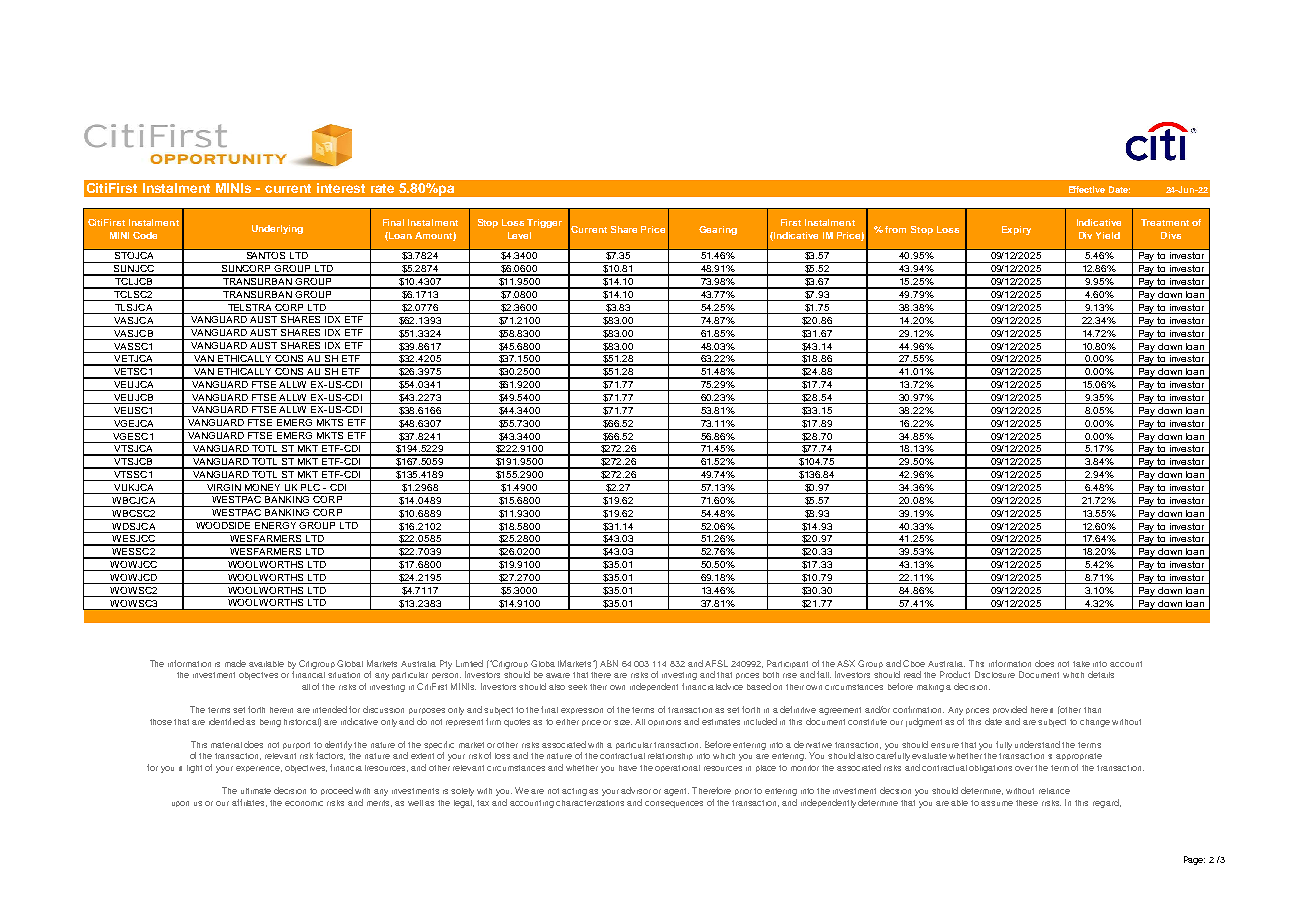 Image resolution: width=1309 pixels, height=924 pixels. Describe the element at coordinates (277, 229) in the screenshot. I see `Underlying` at that location.
